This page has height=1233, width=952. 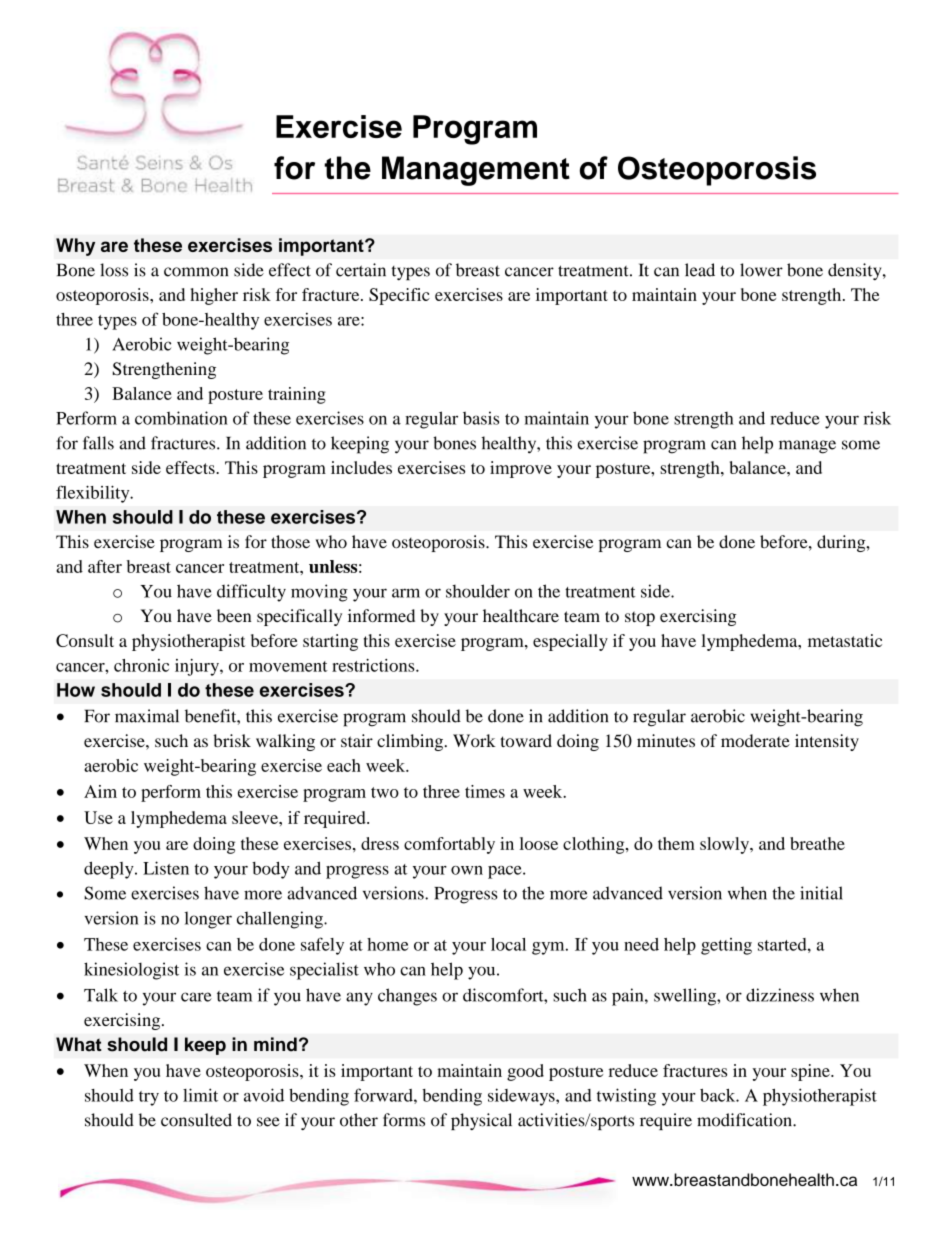 I want to click on flexibility, so click(x=94, y=494).
